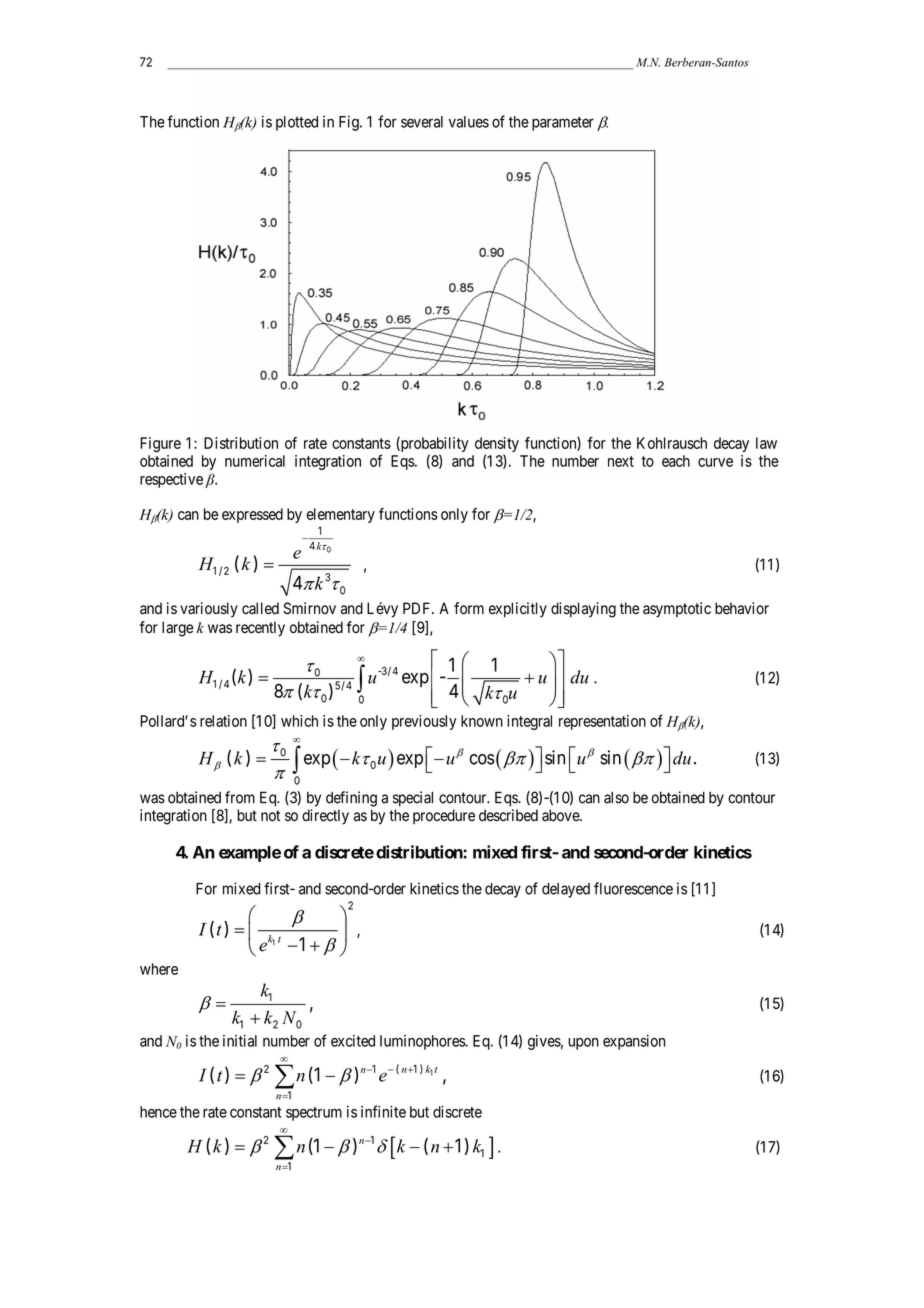 The image size is (924, 1308). I want to click on density, so click(497, 446).
